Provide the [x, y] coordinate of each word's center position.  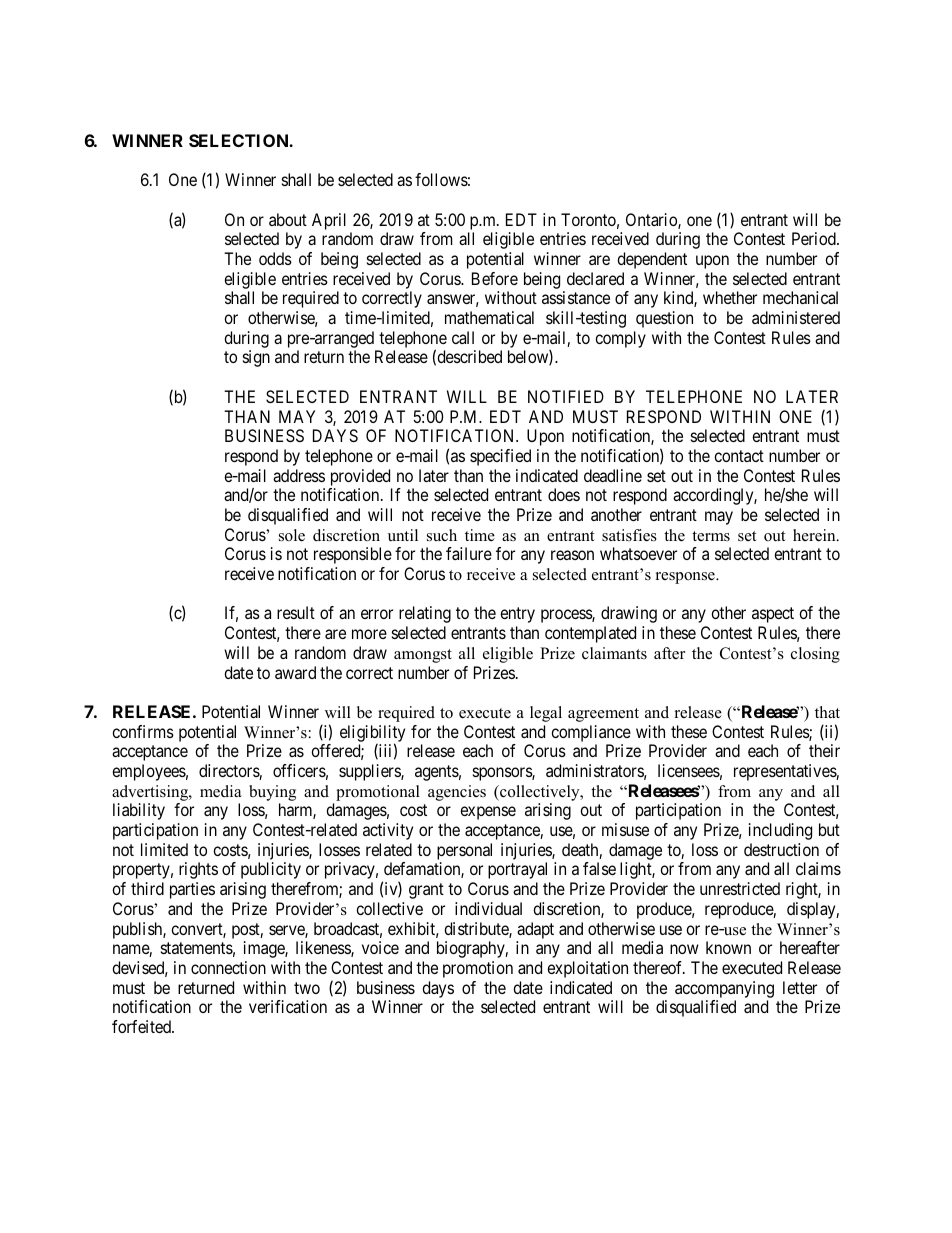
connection [228, 967]
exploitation [587, 969]
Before [495, 278]
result [296, 612]
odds [275, 258]
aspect [773, 615]
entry [517, 615]
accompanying [724, 989]
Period [815, 238]
